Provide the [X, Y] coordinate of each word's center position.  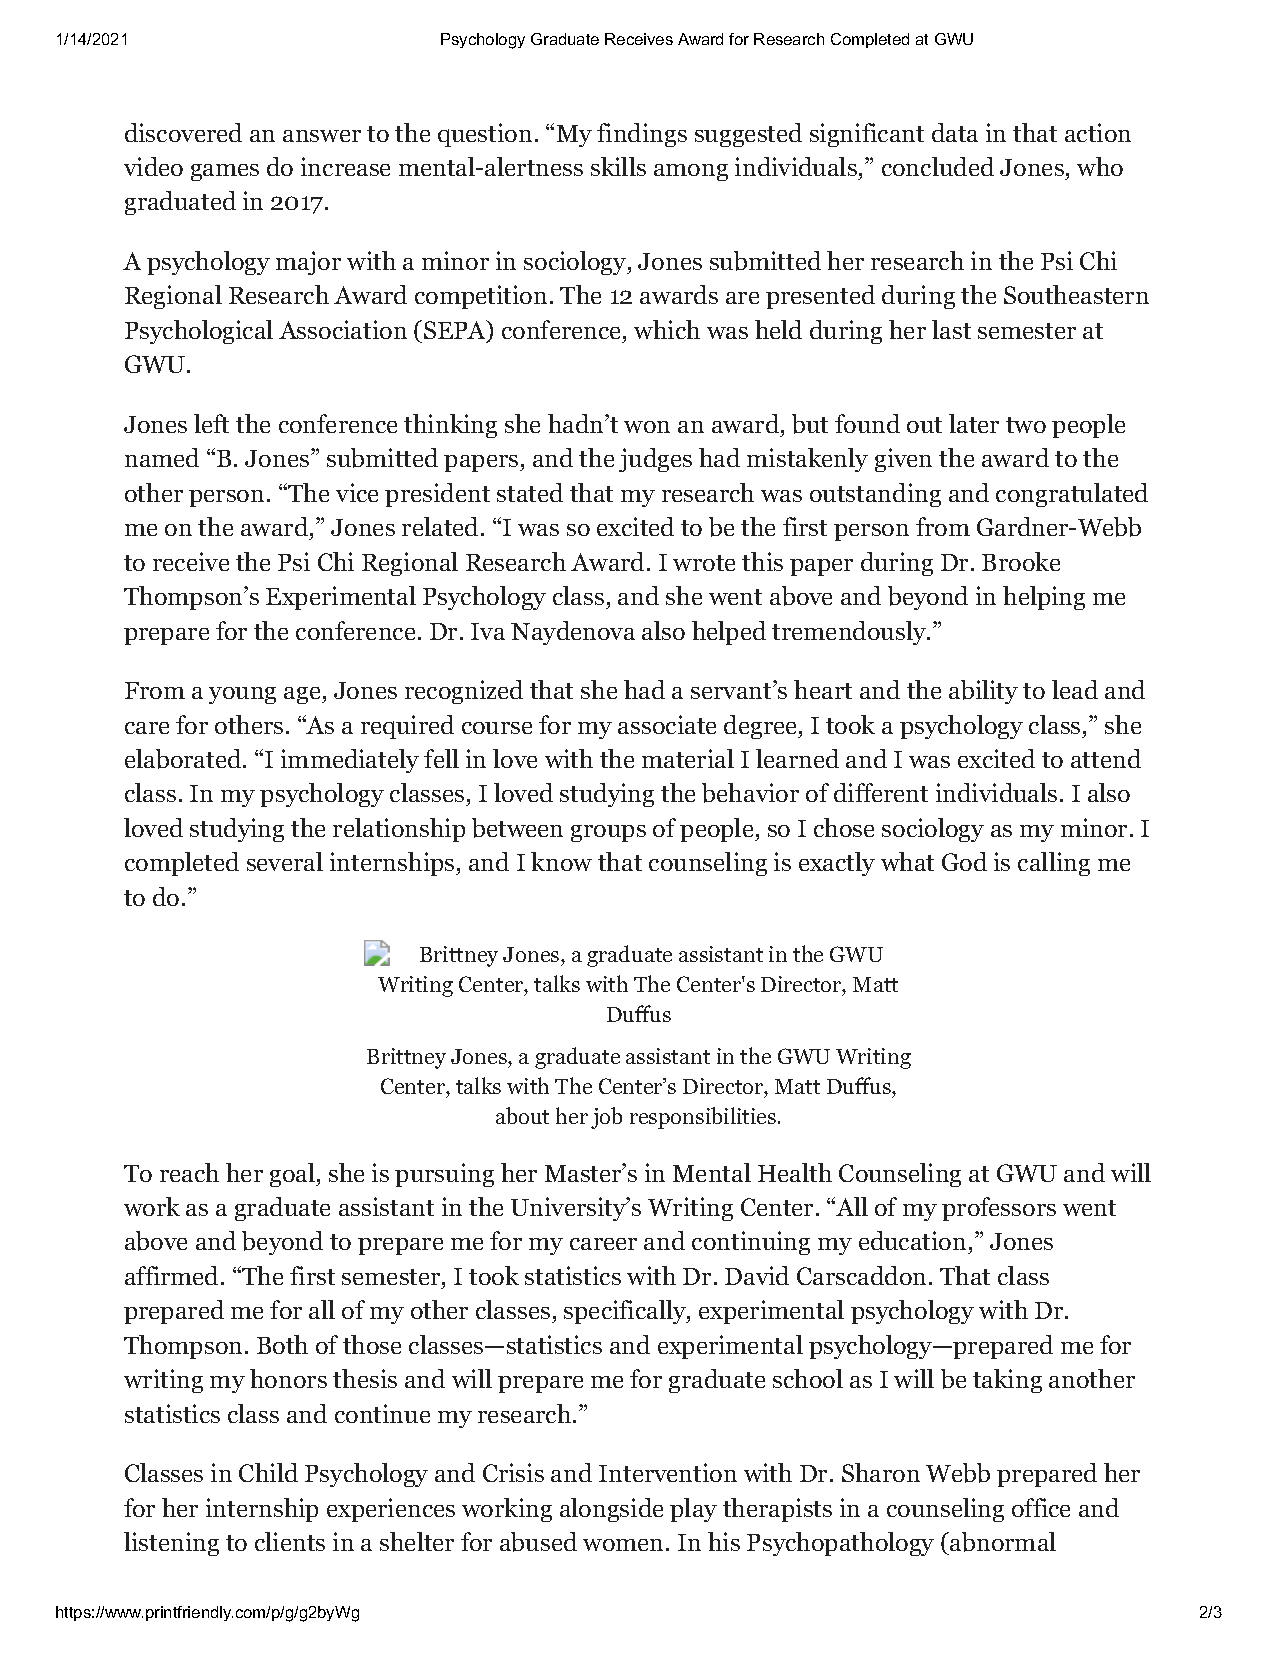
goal [293, 1175]
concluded [938, 166]
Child [268, 1472]
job [606, 1118]
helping [1044, 598]
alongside [611, 1510]
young [242, 695]
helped [729, 633]
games [225, 172]
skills [618, 166]
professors [999, 1209]
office [1041, 1507]
